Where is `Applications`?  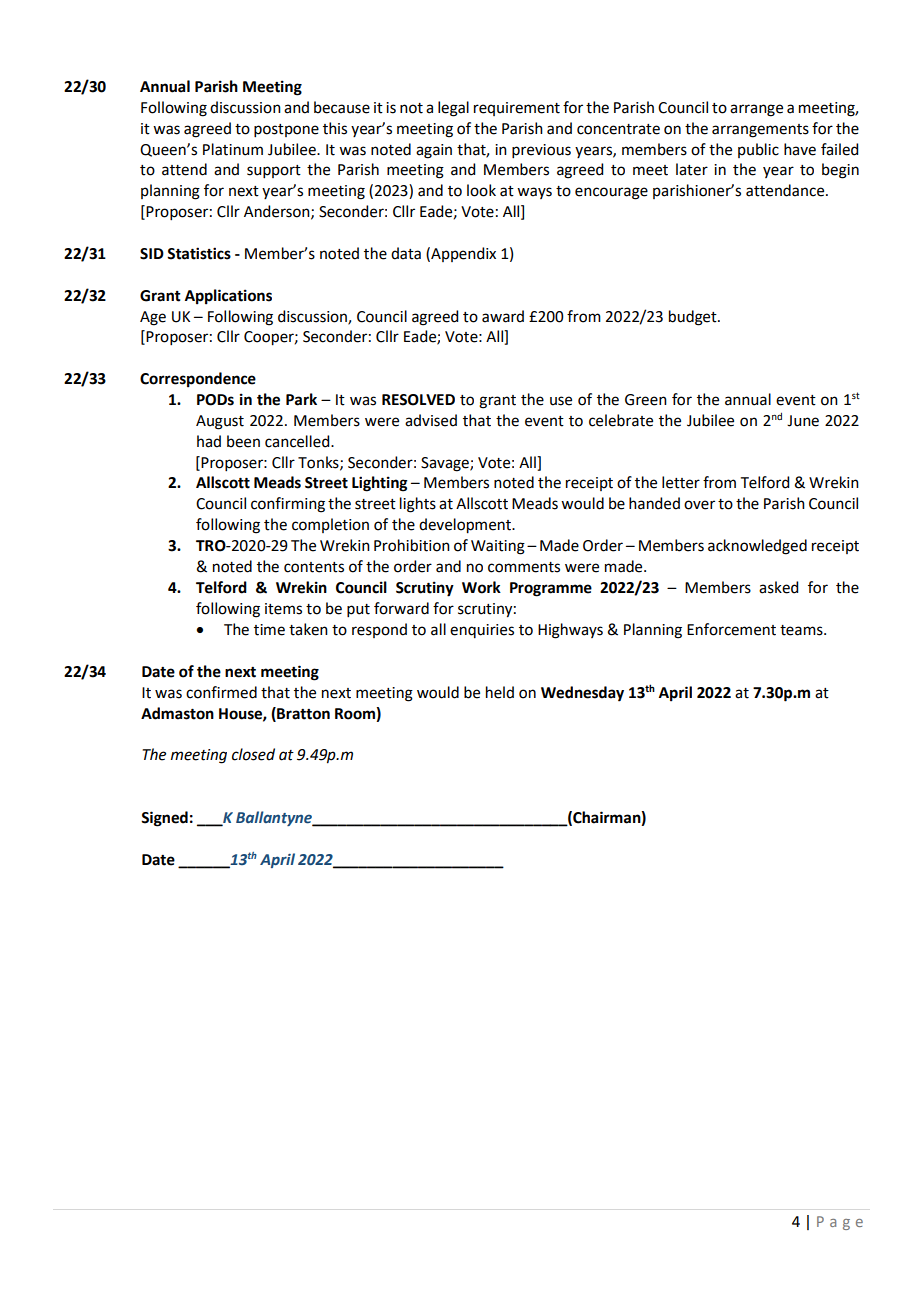 Applications is located at coordinates (228, 297).
